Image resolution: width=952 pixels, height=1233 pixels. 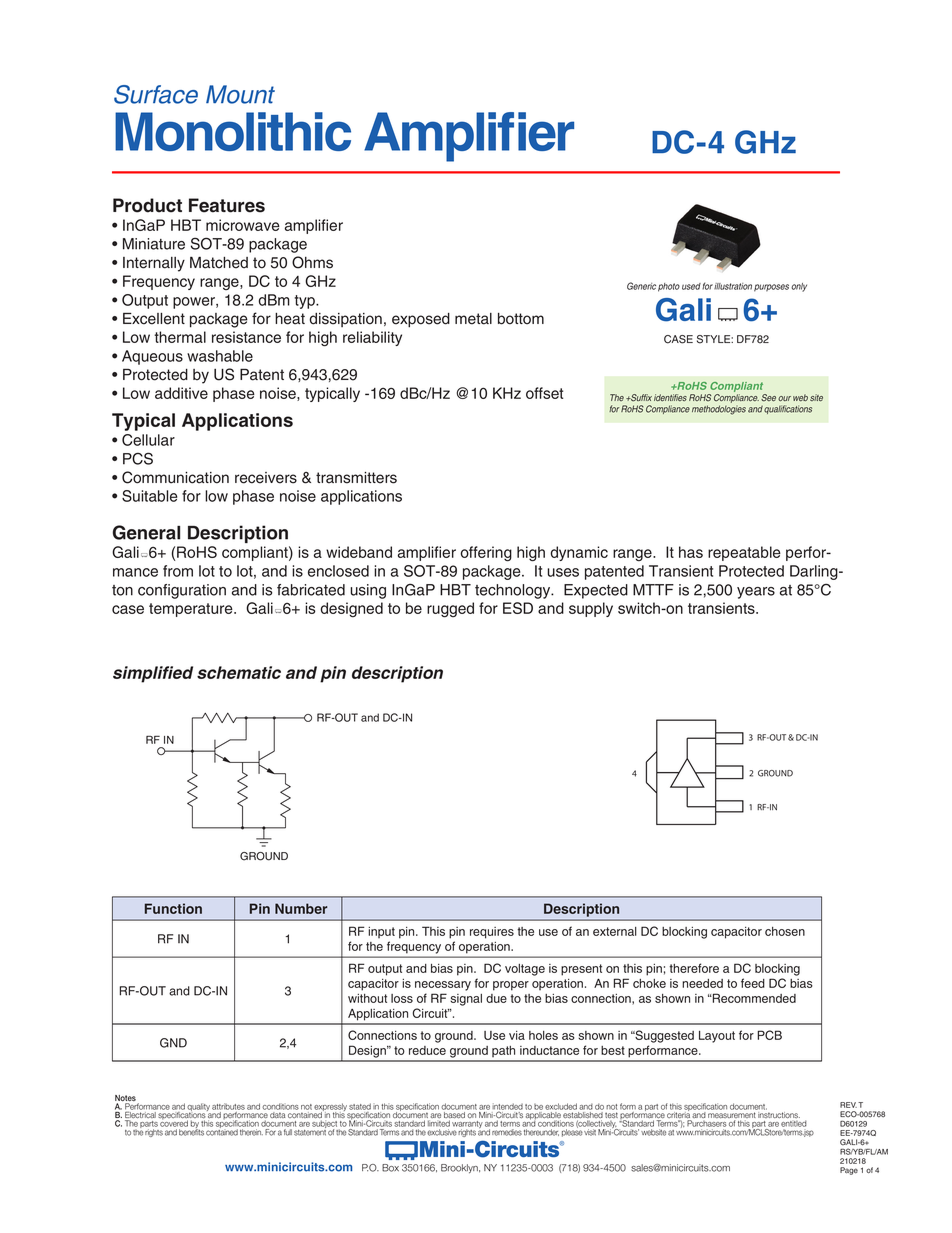 I want to click on chosen, so click(x=785, y=931).
